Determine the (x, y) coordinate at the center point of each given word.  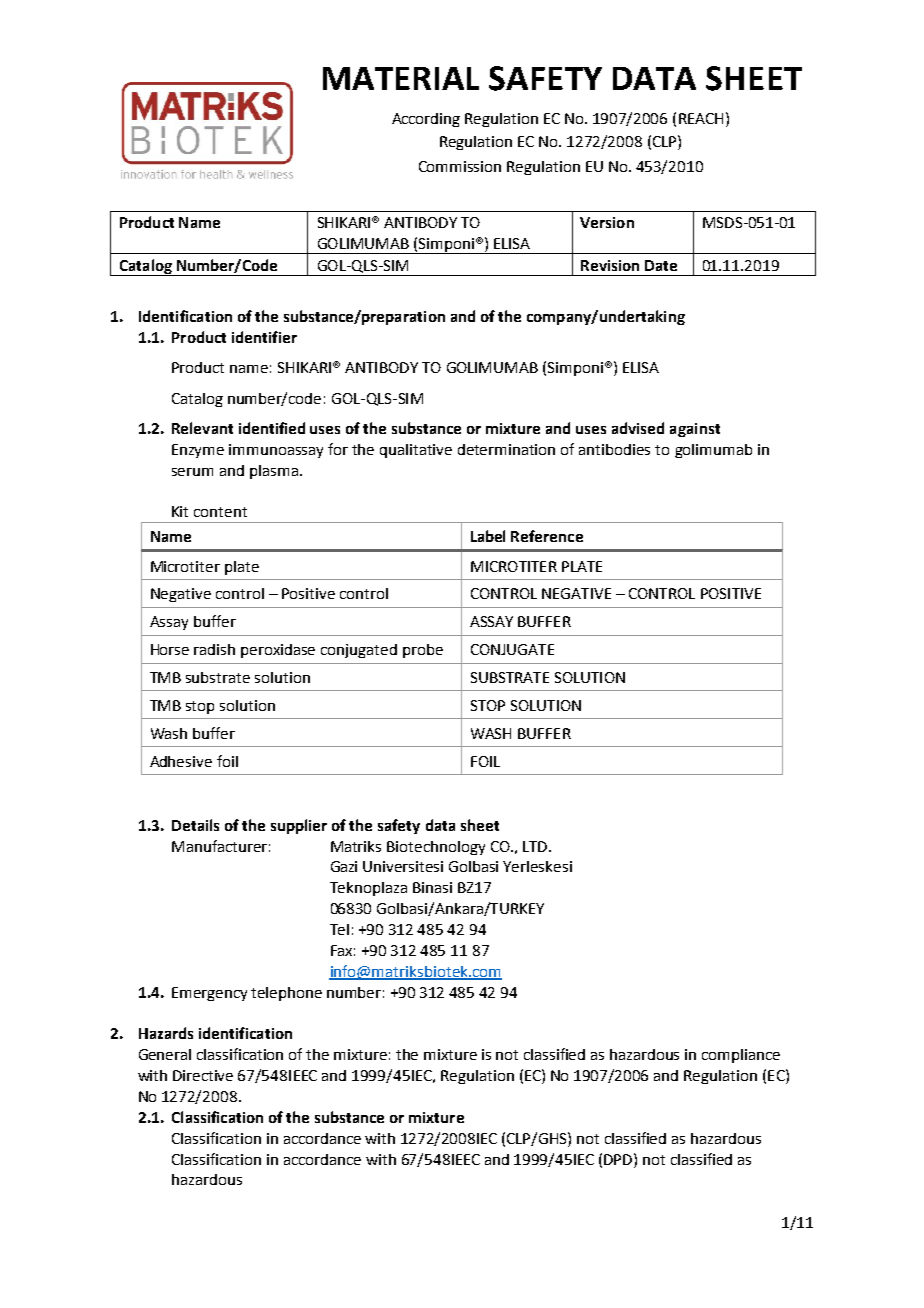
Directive (203, 1075)
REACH (701, 118)
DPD (619, 1159)
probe (423, 651)
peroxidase (278, 651)
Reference (547, 536)
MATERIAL (401, 78)
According (426, 120)
